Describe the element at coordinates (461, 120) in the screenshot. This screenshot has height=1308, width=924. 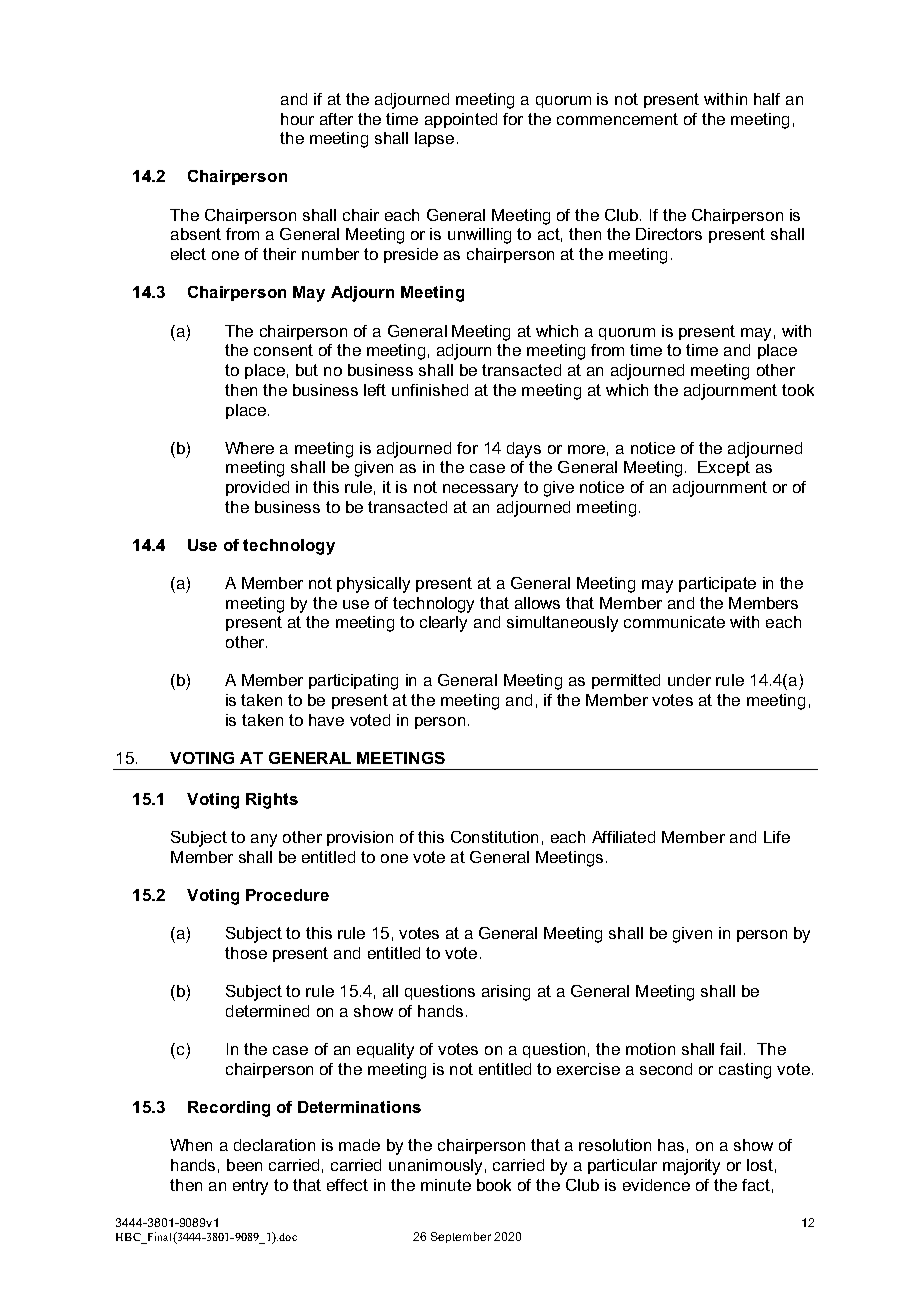
I see `appointed` at that location.
